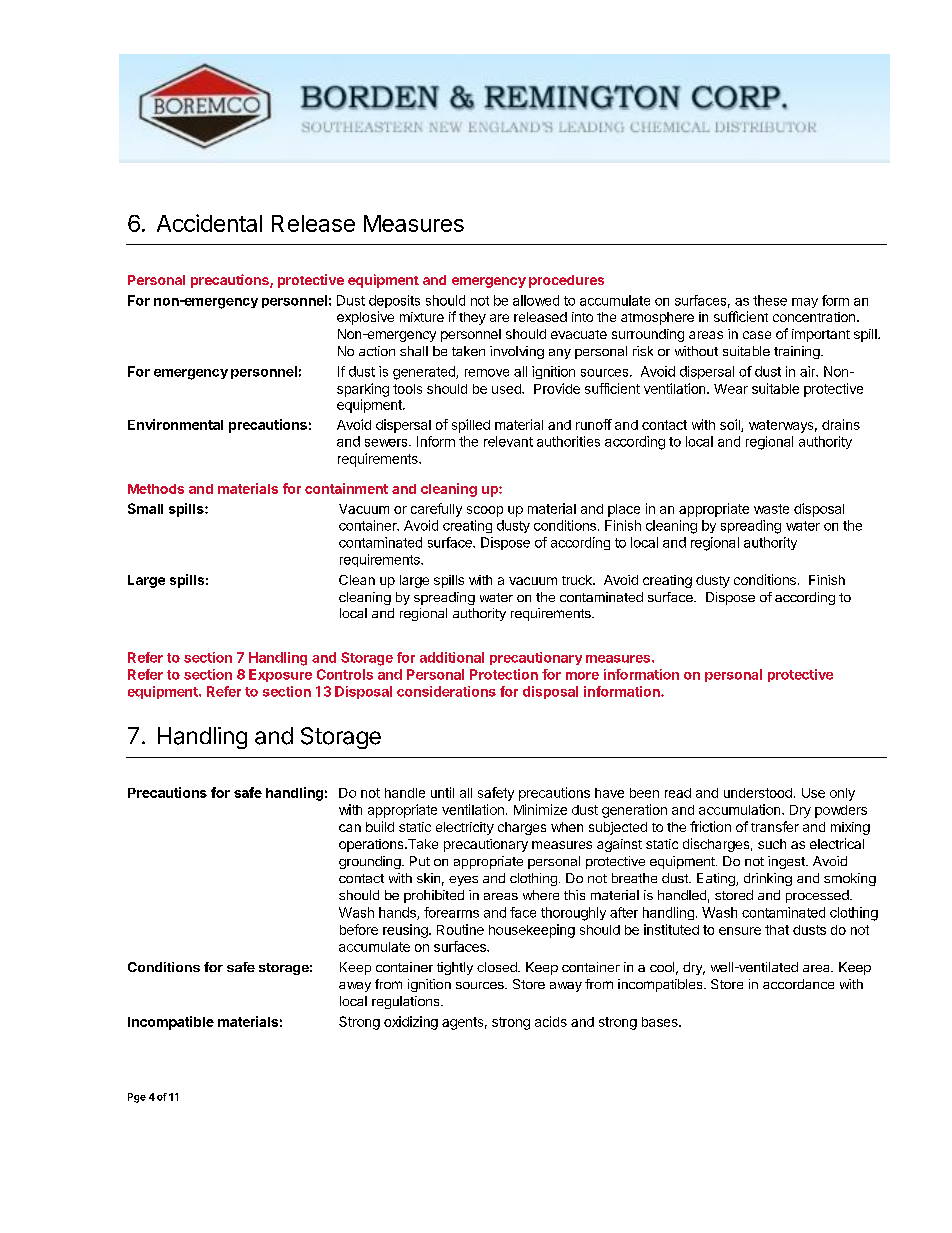  Describe the element at coordinates (731, 425) in the screenshot. I see `soil` at that location.
